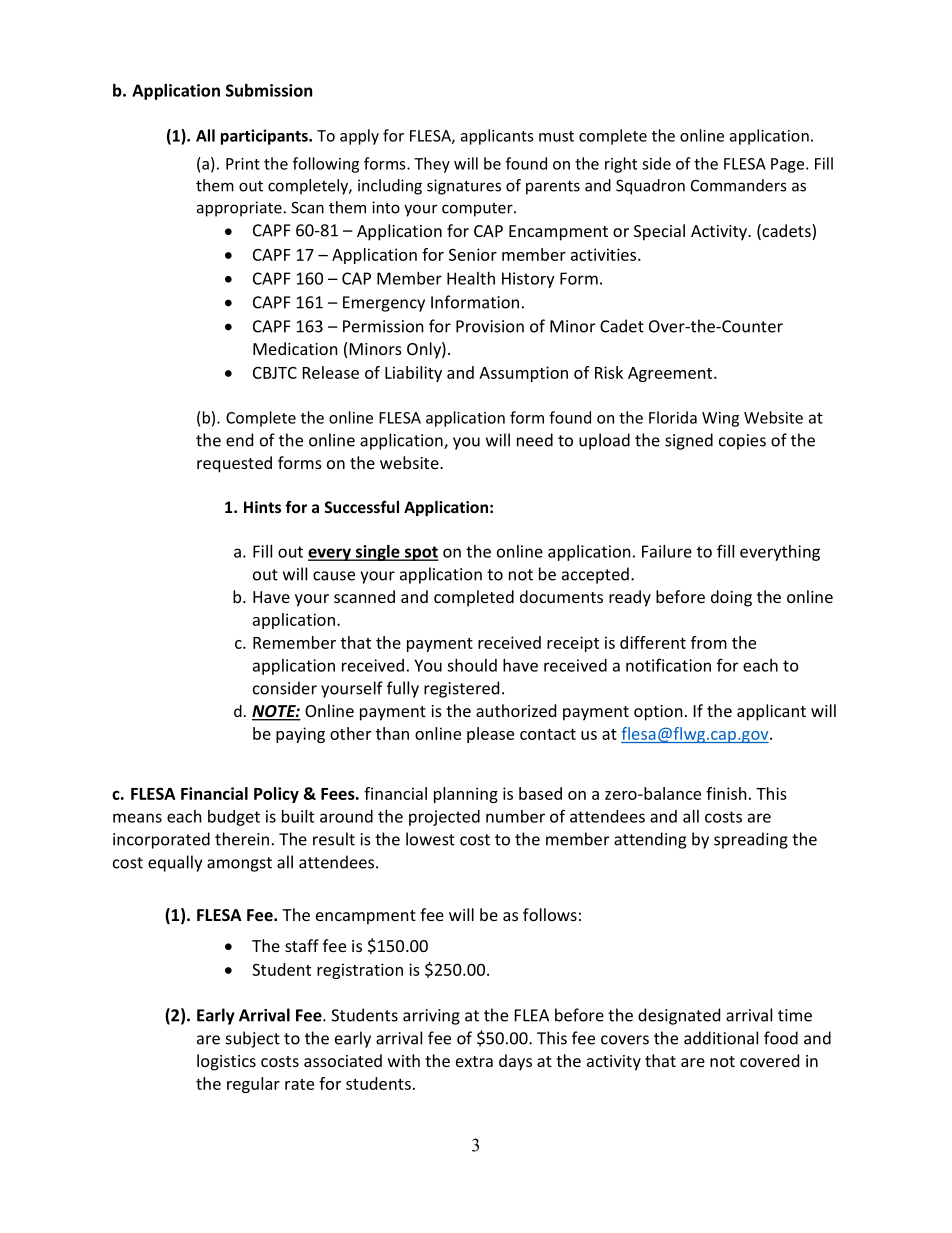  What do you see at coordinates (739, 185) in the screenshot?
I see `Commanders` at bounding box center [739, 185].
